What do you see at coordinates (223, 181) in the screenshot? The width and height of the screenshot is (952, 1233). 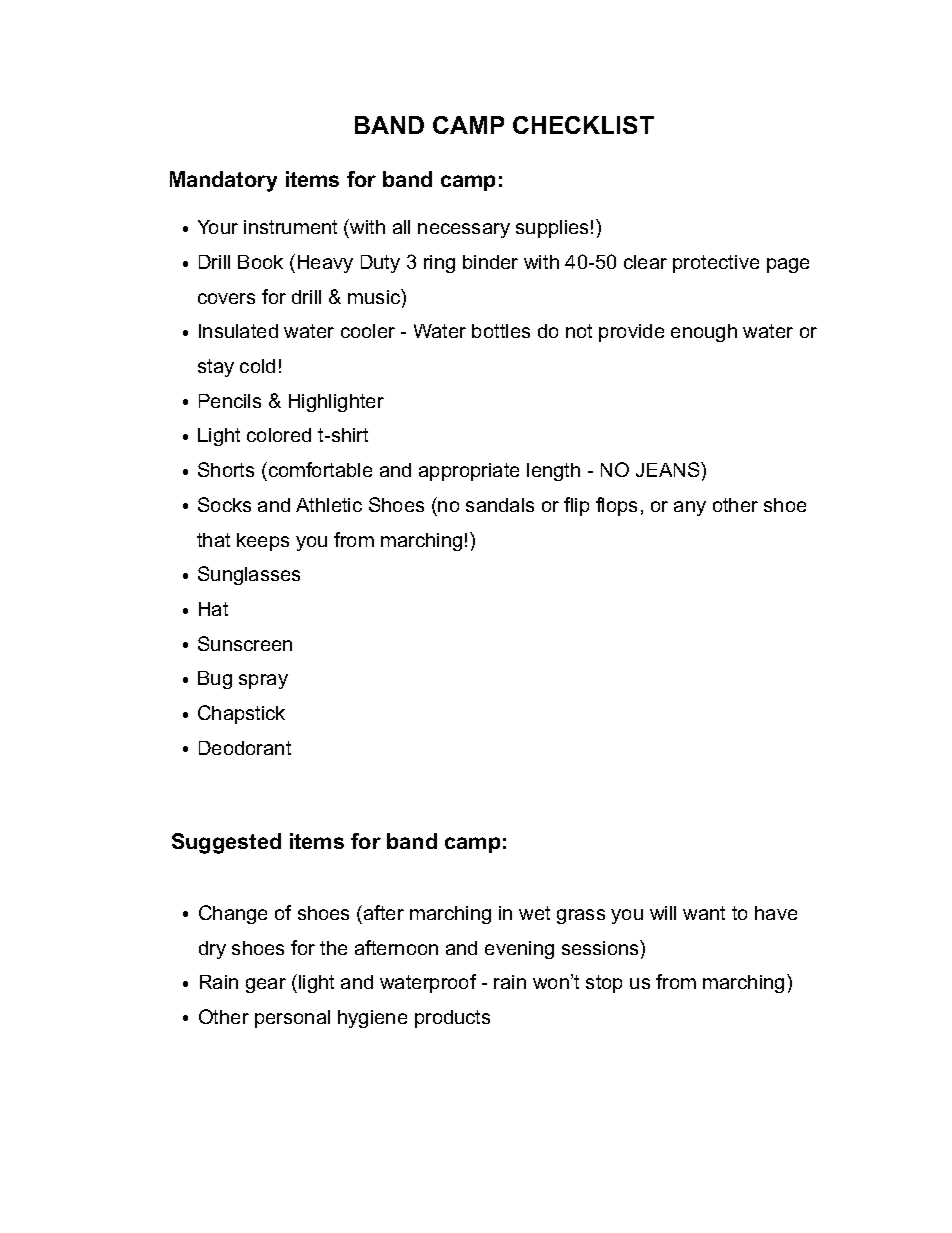 I see `Mandatory` at bounding box center [223, 181].
